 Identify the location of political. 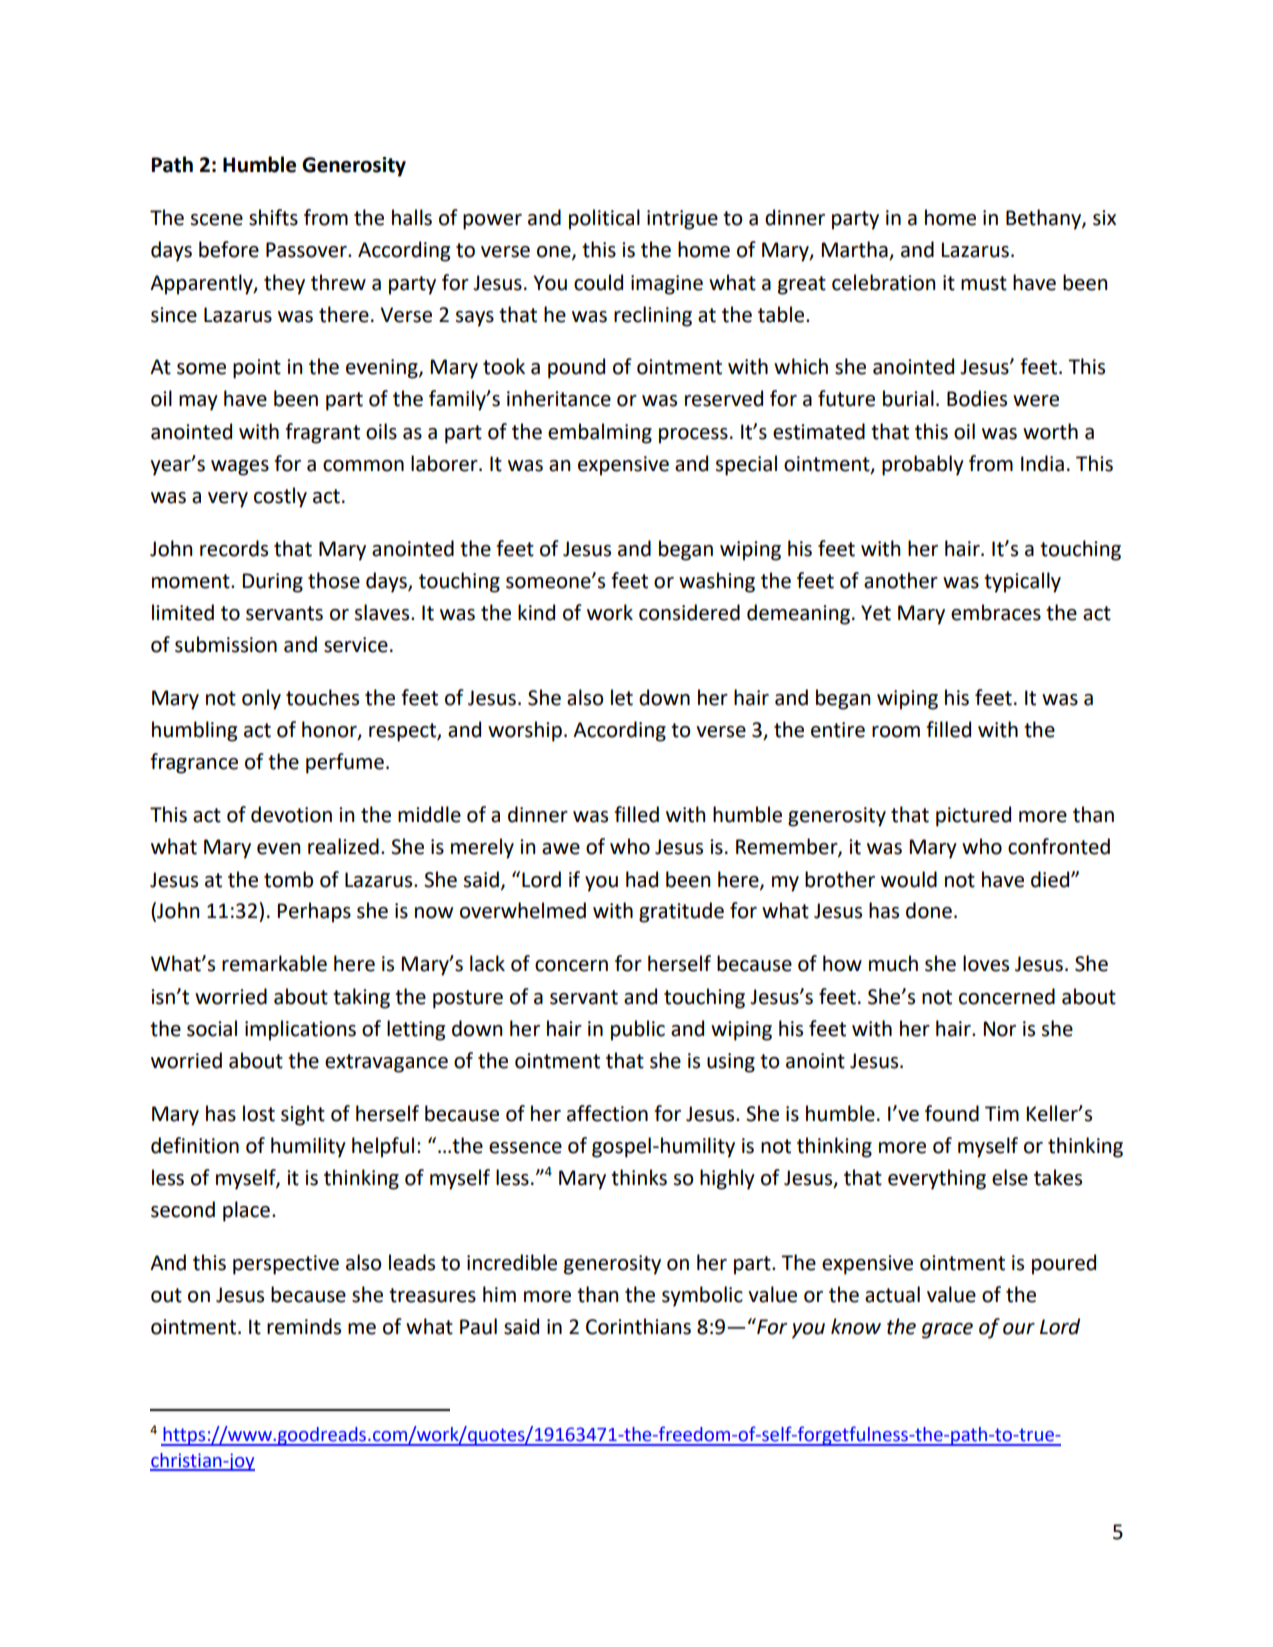
(604, 219).
